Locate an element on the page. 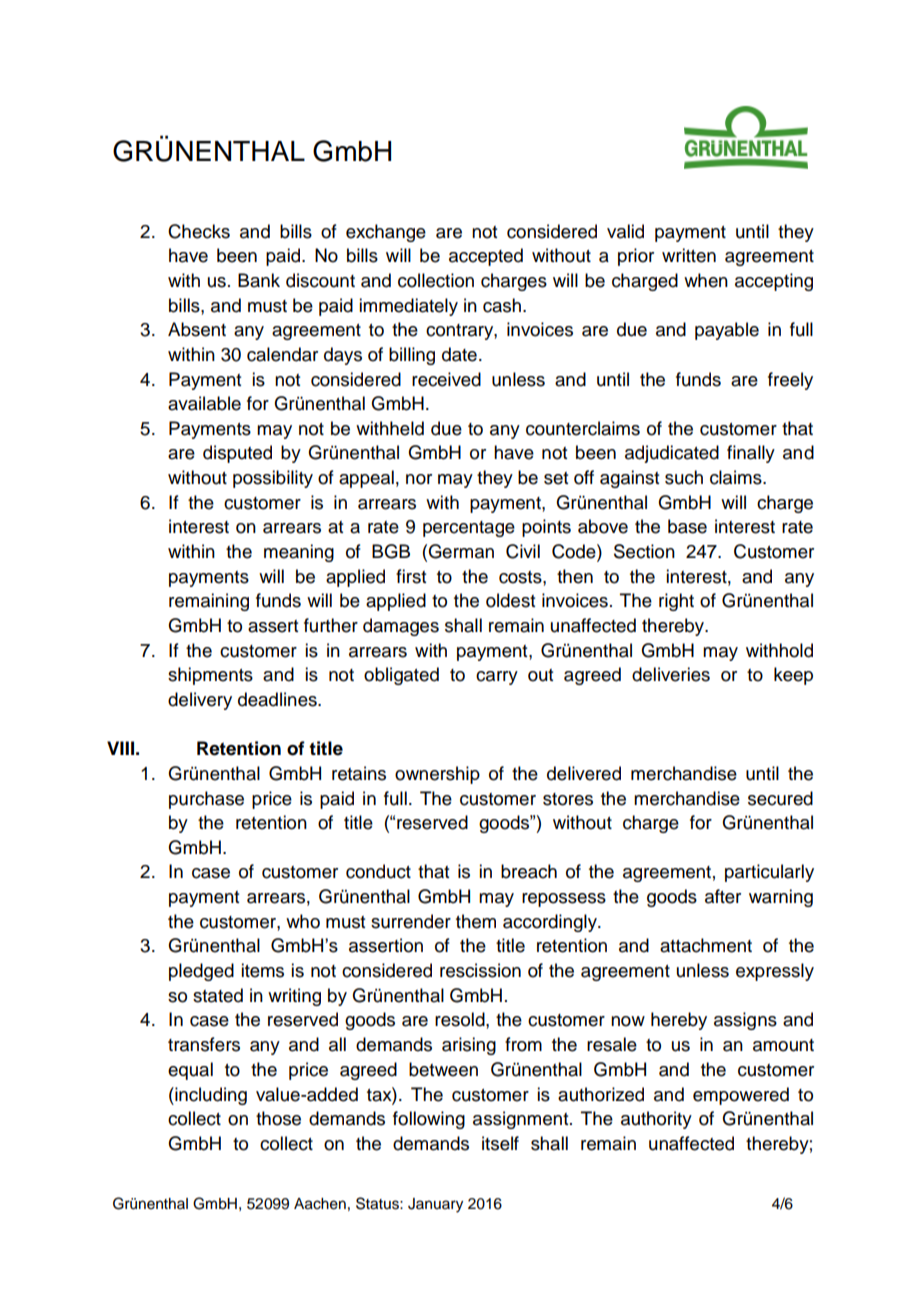  deliveries is located at coordinates (671, 674).
